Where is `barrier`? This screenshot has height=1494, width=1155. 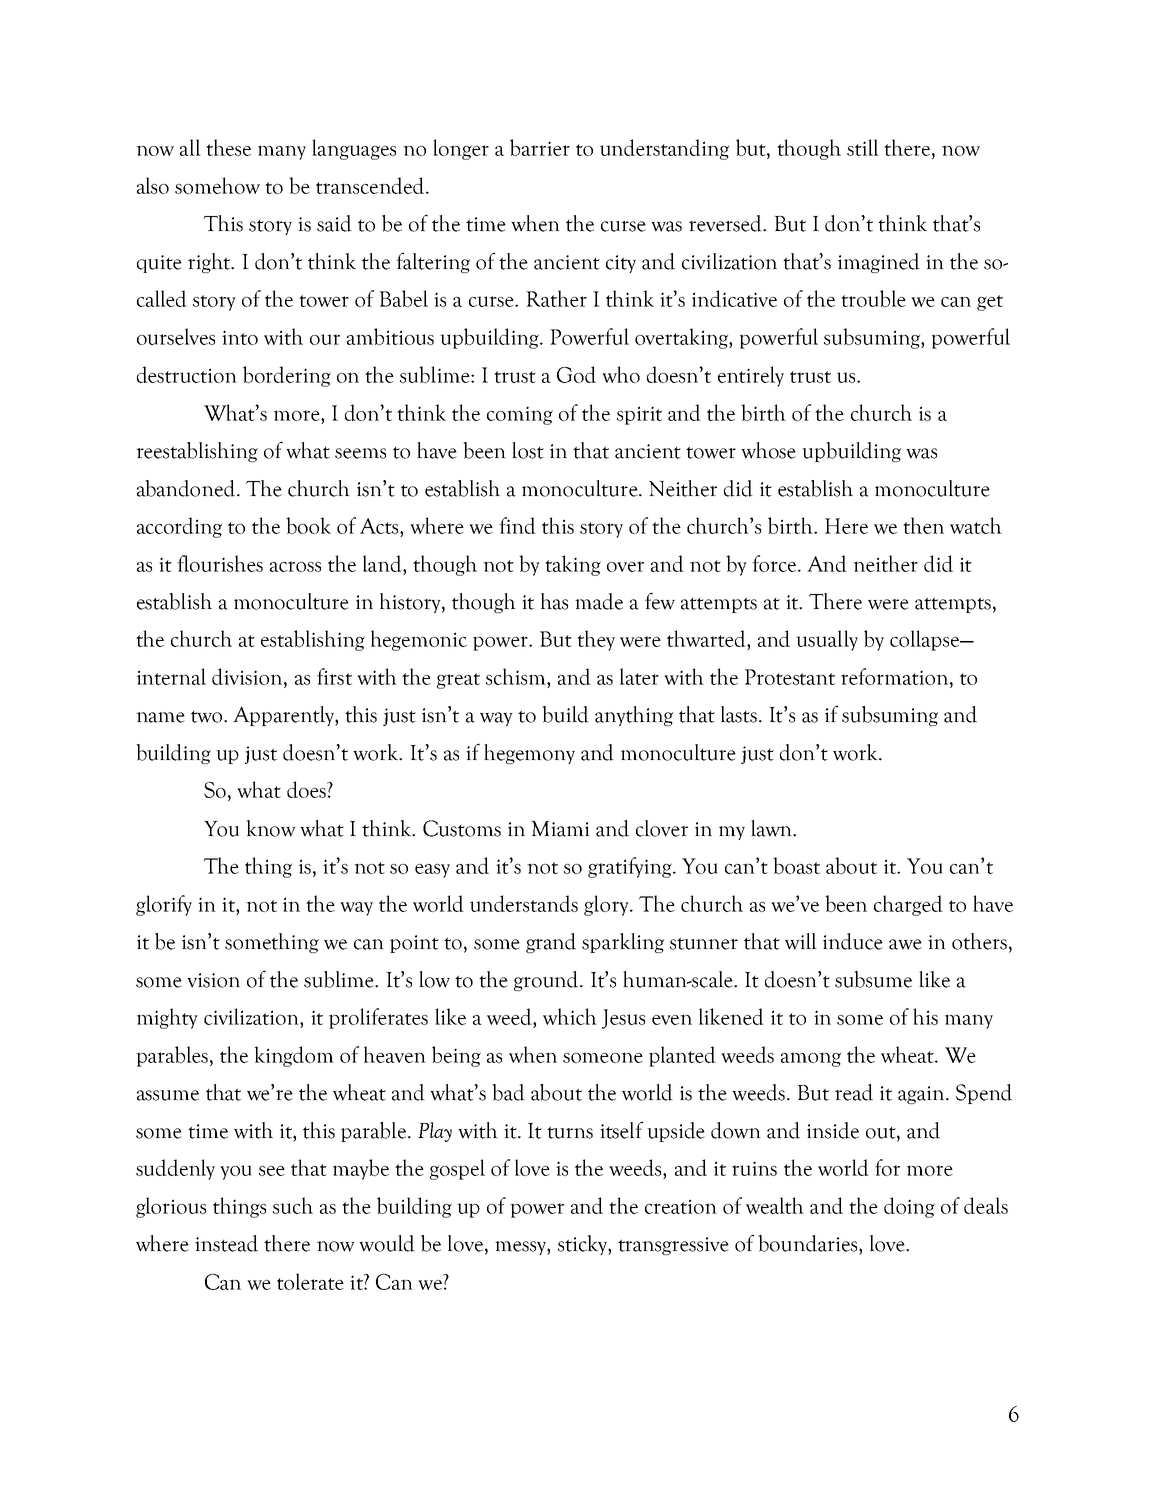 barrier is located at coordinates (540, 147).
